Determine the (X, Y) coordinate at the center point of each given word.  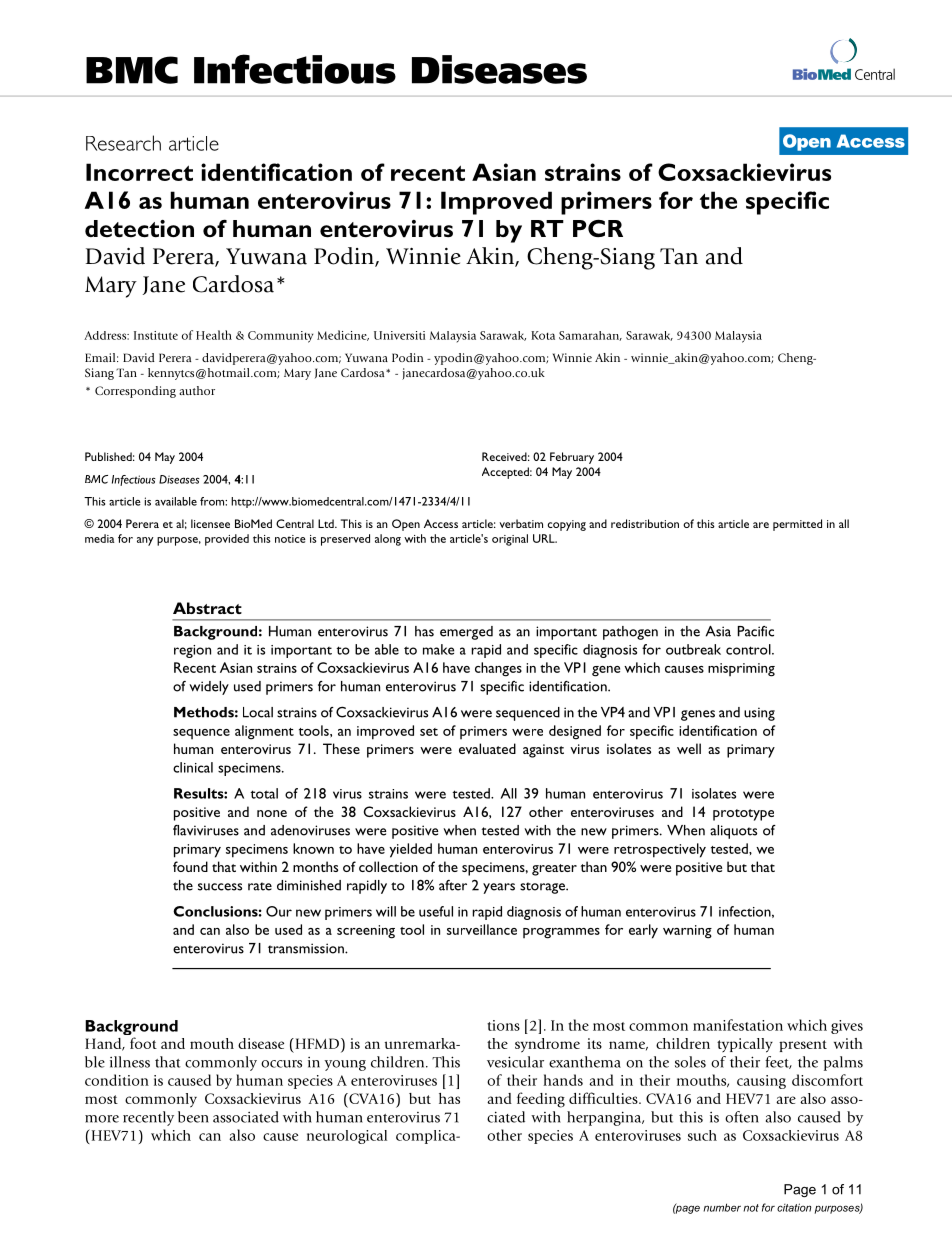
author (197, 390)
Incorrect (139, 172)
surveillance (482, 929)
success (220, 887)
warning (687, 932)
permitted (797, 525)
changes (498, 669)
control (749, 649)
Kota (543, 335)
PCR (598, 228)
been (193, 1117)
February (572, 458)
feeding (541, 1100)
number (722, 1207)
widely (209, 688)
